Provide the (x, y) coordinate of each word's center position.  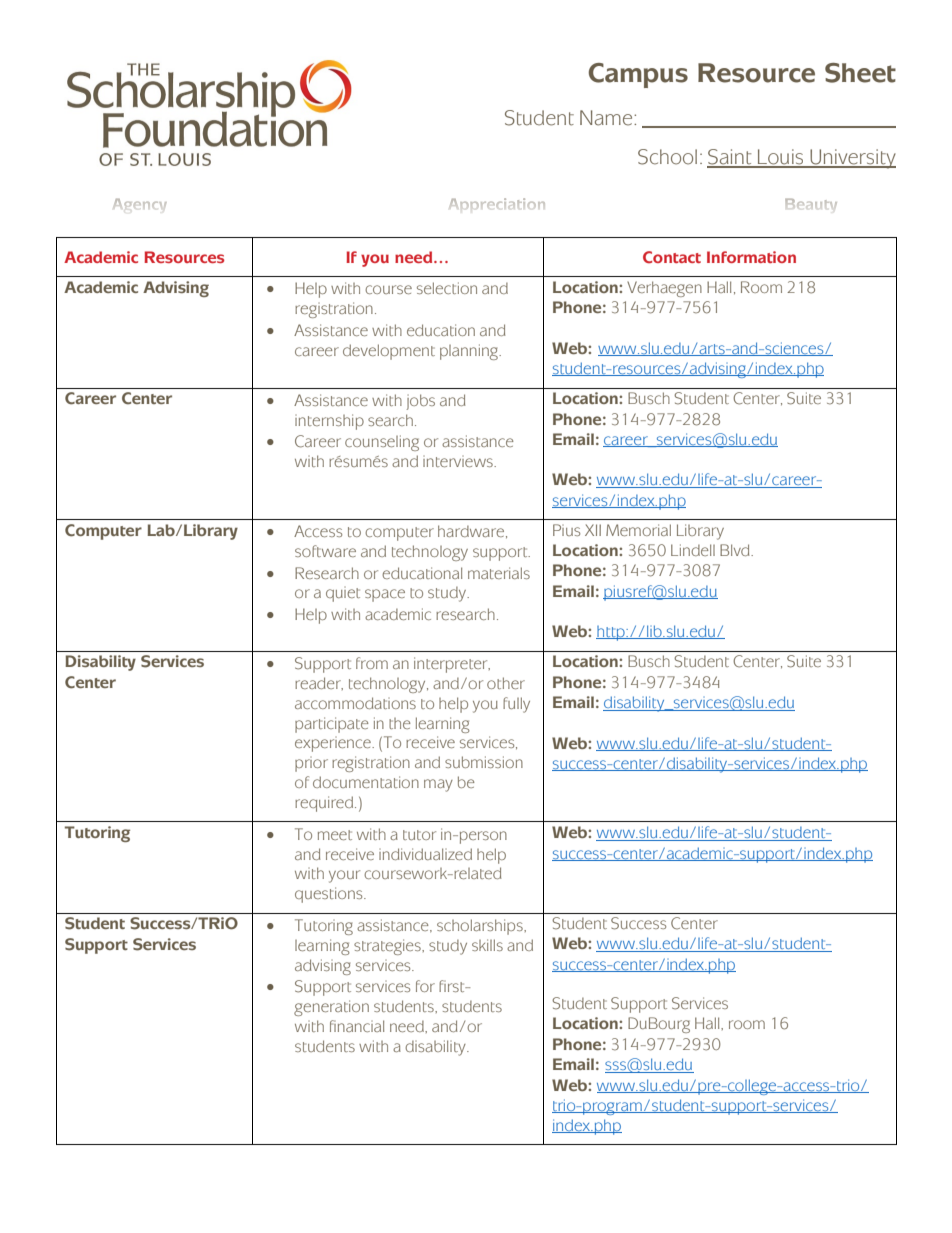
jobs (421, 402)
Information (751, 257)
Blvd (736, 550)
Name (607, 118)
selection (447, 288)
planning (470, 352)
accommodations (355, 703)
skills (487, 945)
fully (516, 705)
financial (357, 1026)
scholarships (481, 927)
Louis (781, 158)
